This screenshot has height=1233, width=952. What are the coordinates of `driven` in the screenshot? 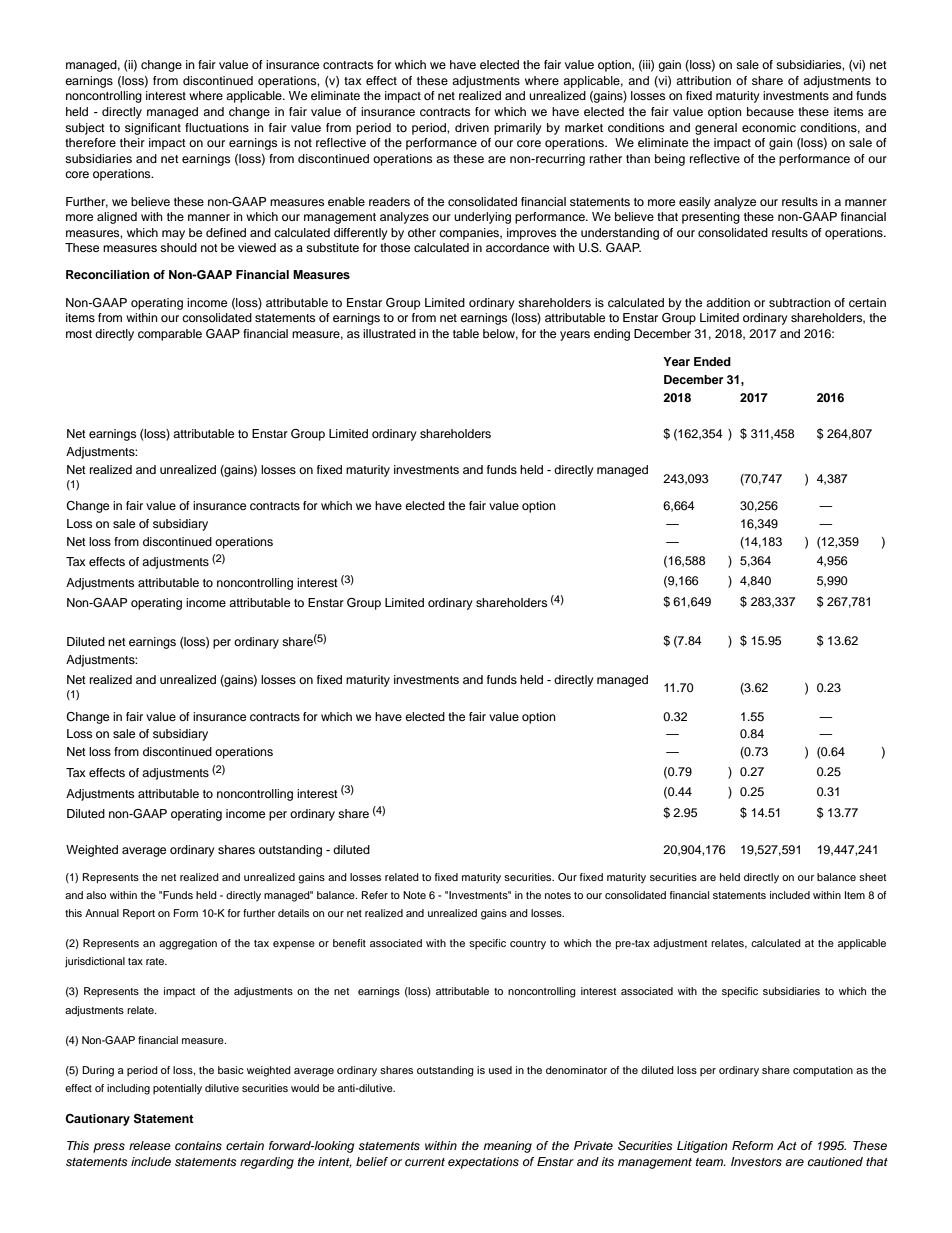 It's located at (472, 127).
